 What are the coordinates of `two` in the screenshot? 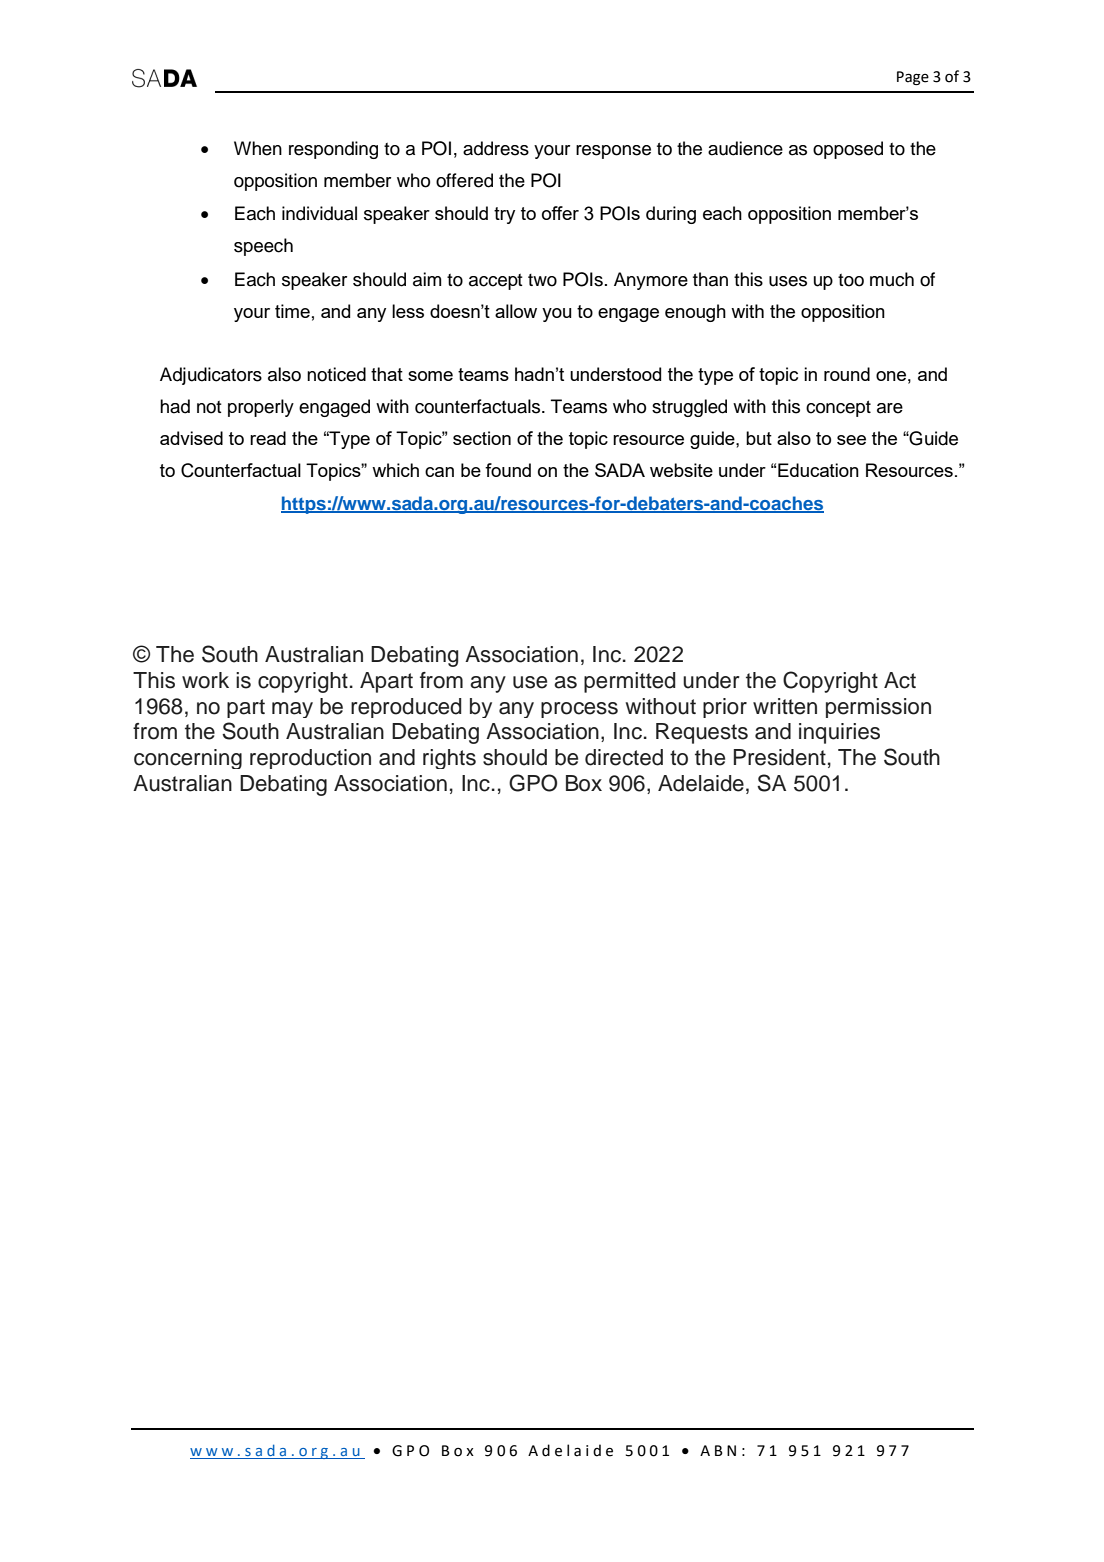 It's located at (542, 280).
